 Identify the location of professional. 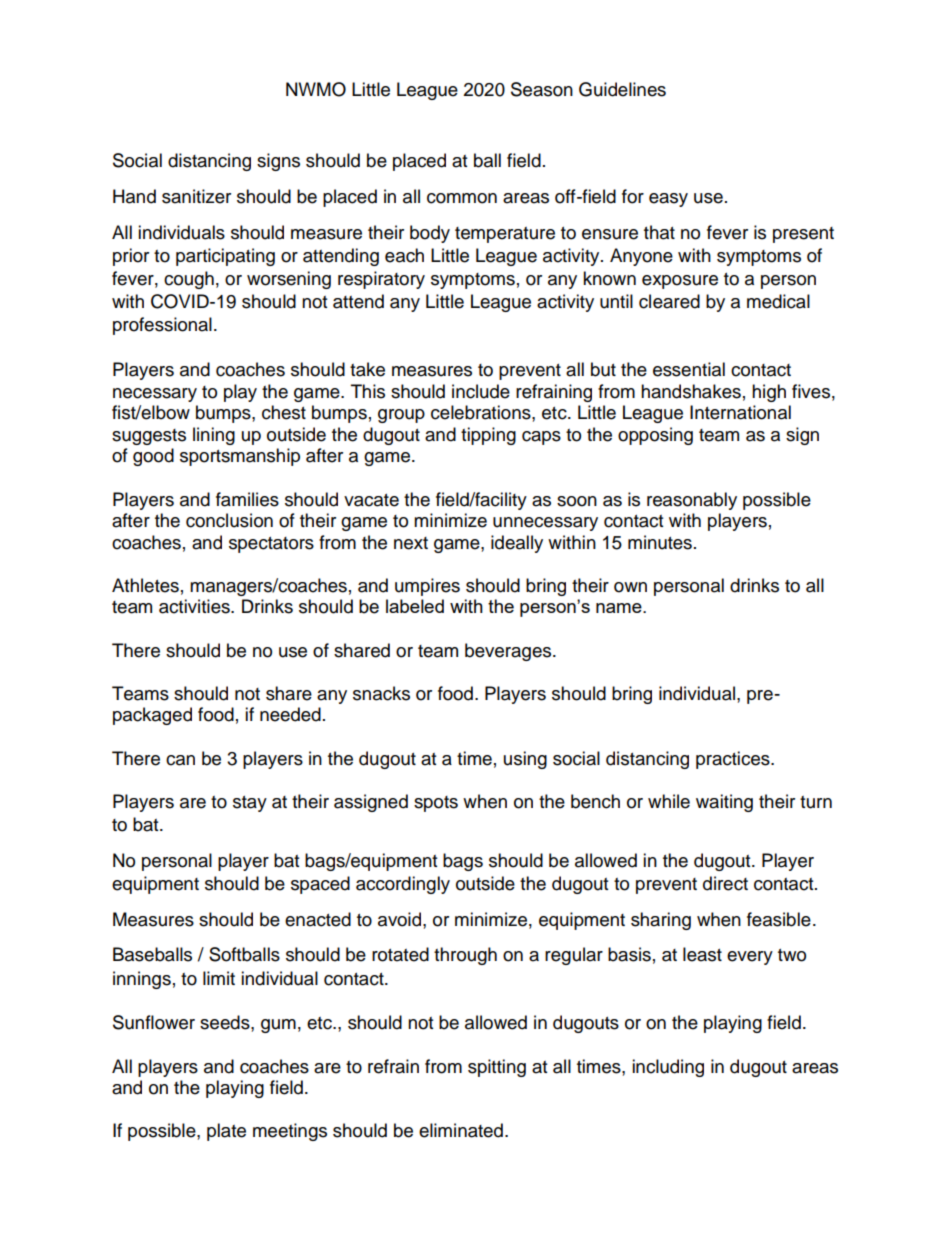
(162, 326).
